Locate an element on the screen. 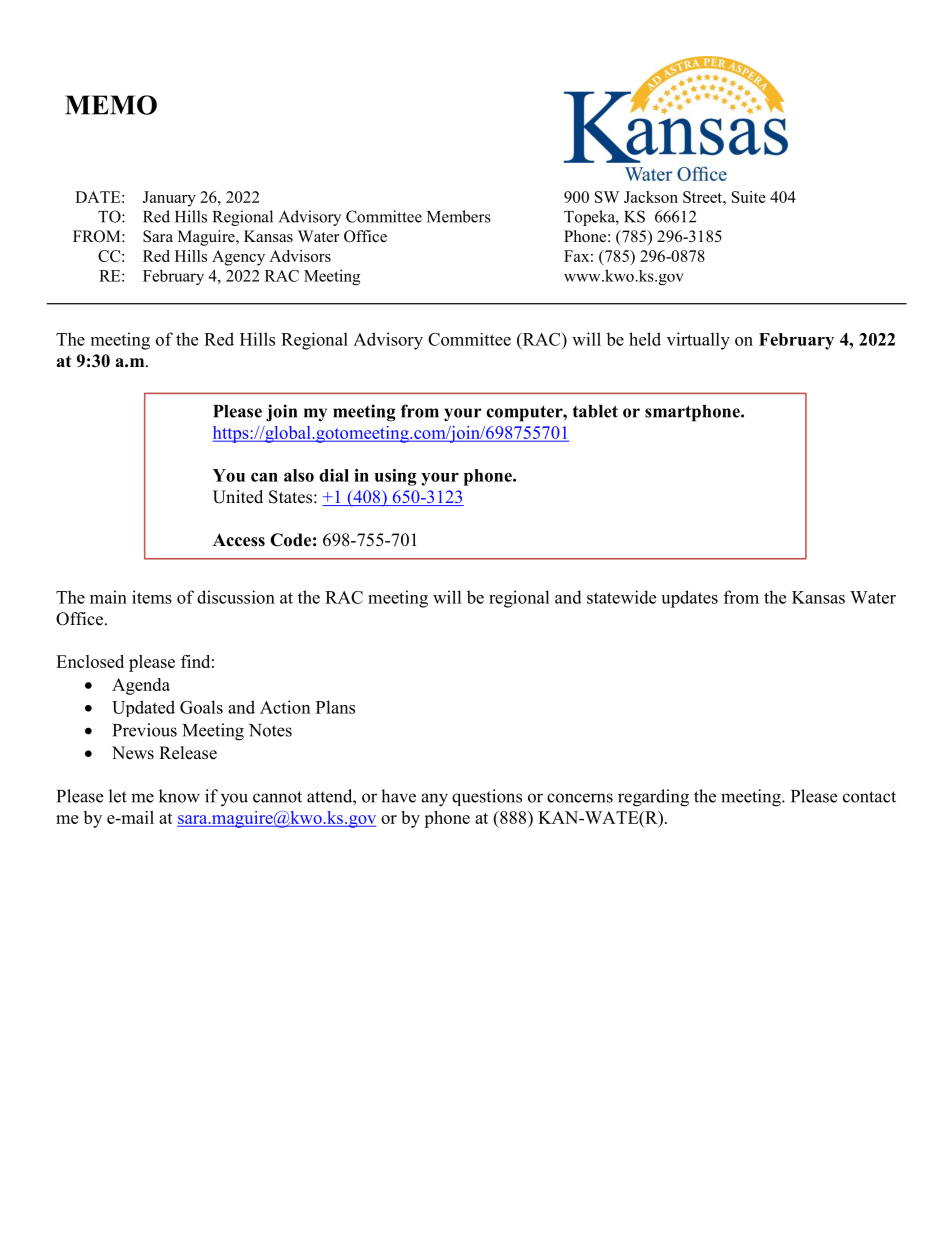 The image size is (952, 1233). Suite is located at coordinates (749, 197).
